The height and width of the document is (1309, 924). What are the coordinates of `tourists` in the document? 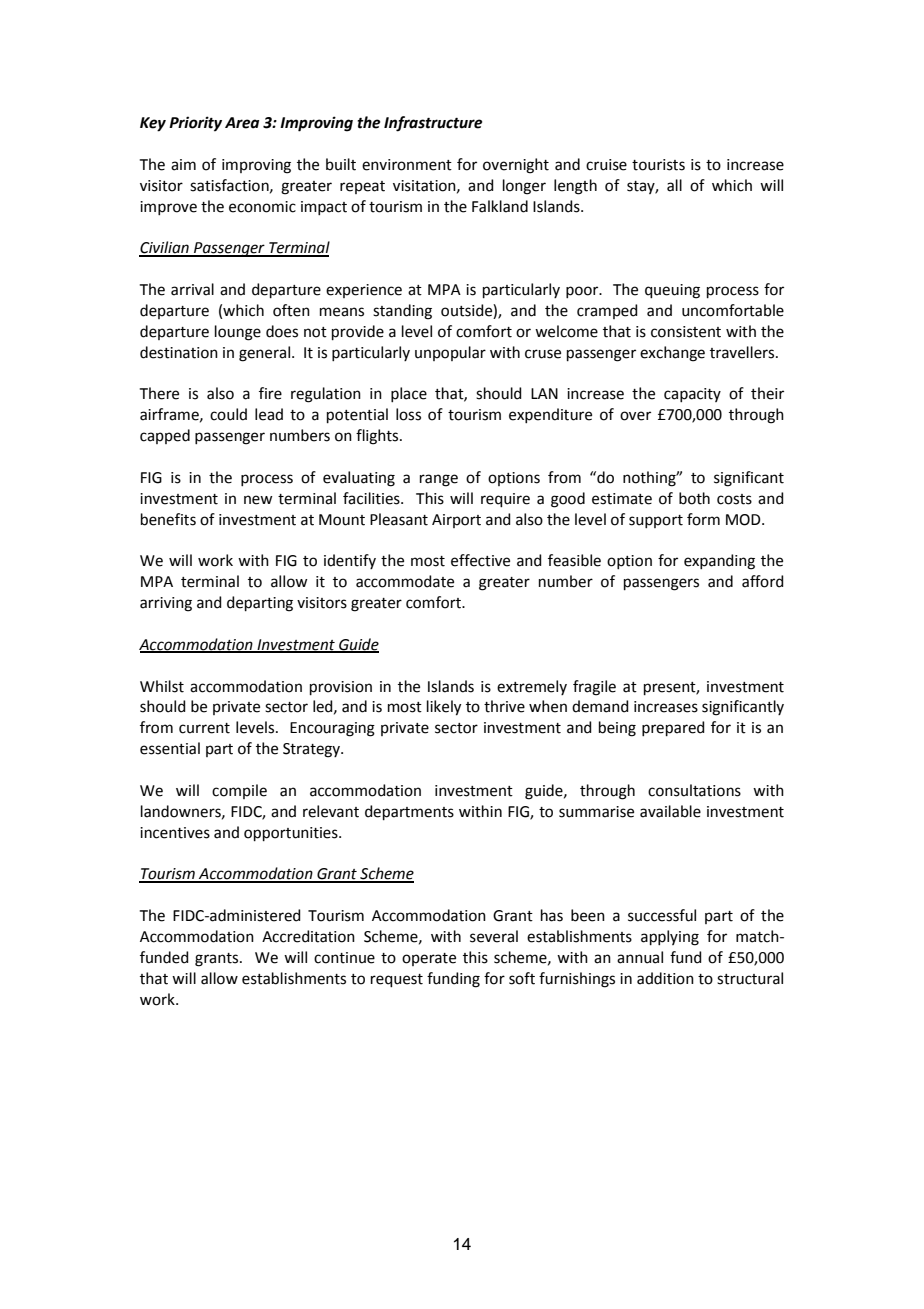 It's located at (658, 165).
